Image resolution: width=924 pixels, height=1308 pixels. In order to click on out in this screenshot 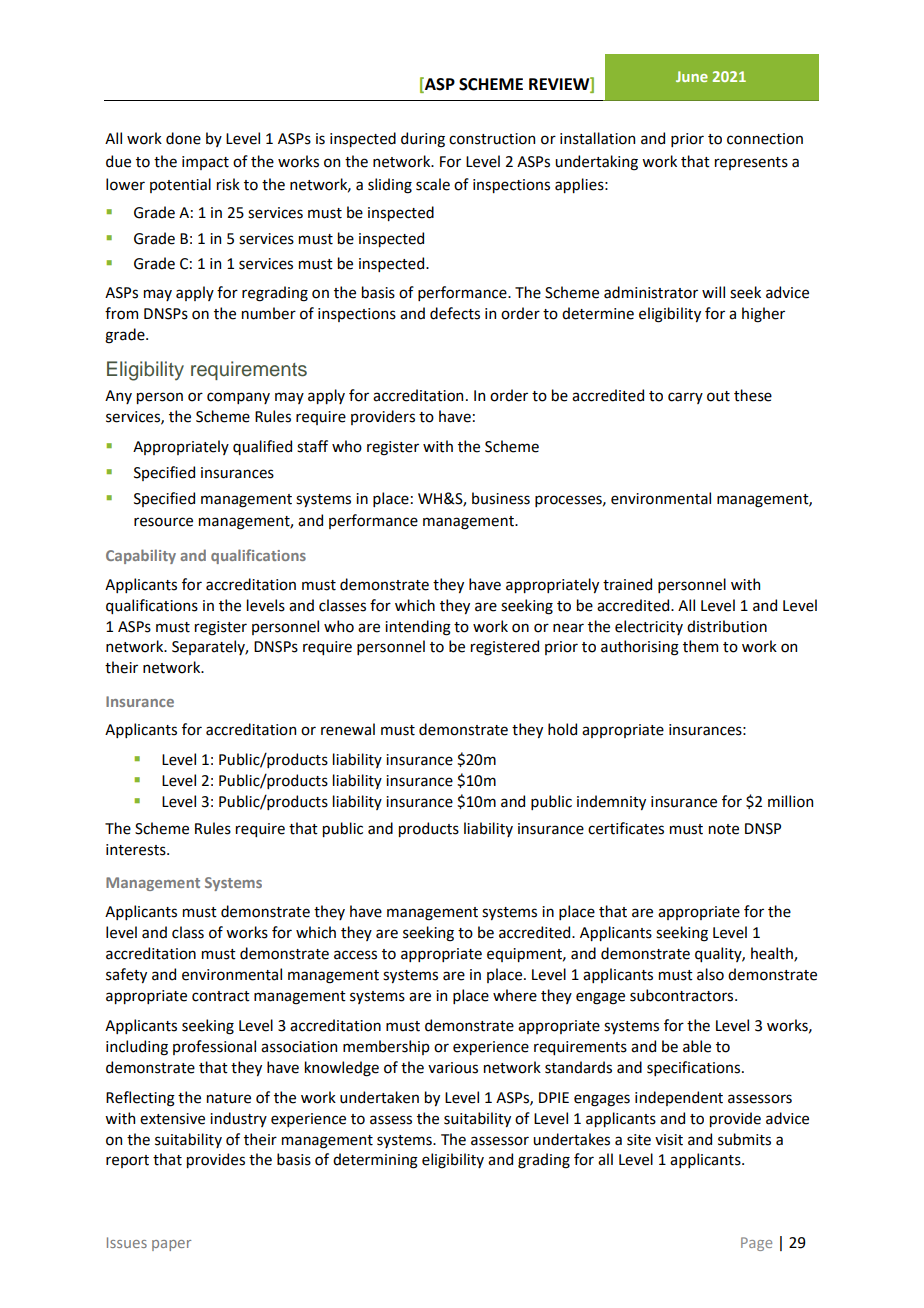, I will do `click(718, 396)`.
